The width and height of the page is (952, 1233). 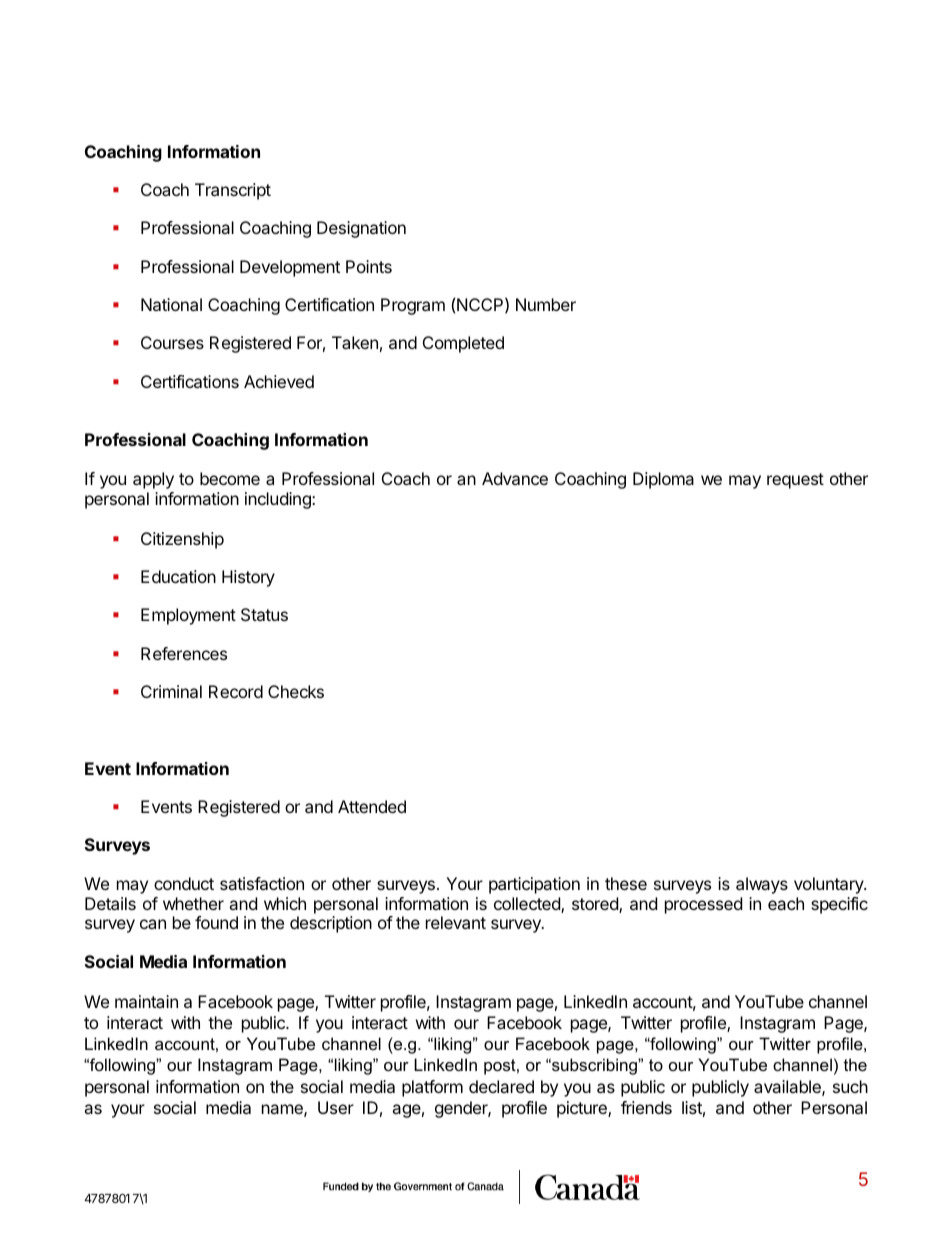 I want to click on request, so click(x=795, y=481).
